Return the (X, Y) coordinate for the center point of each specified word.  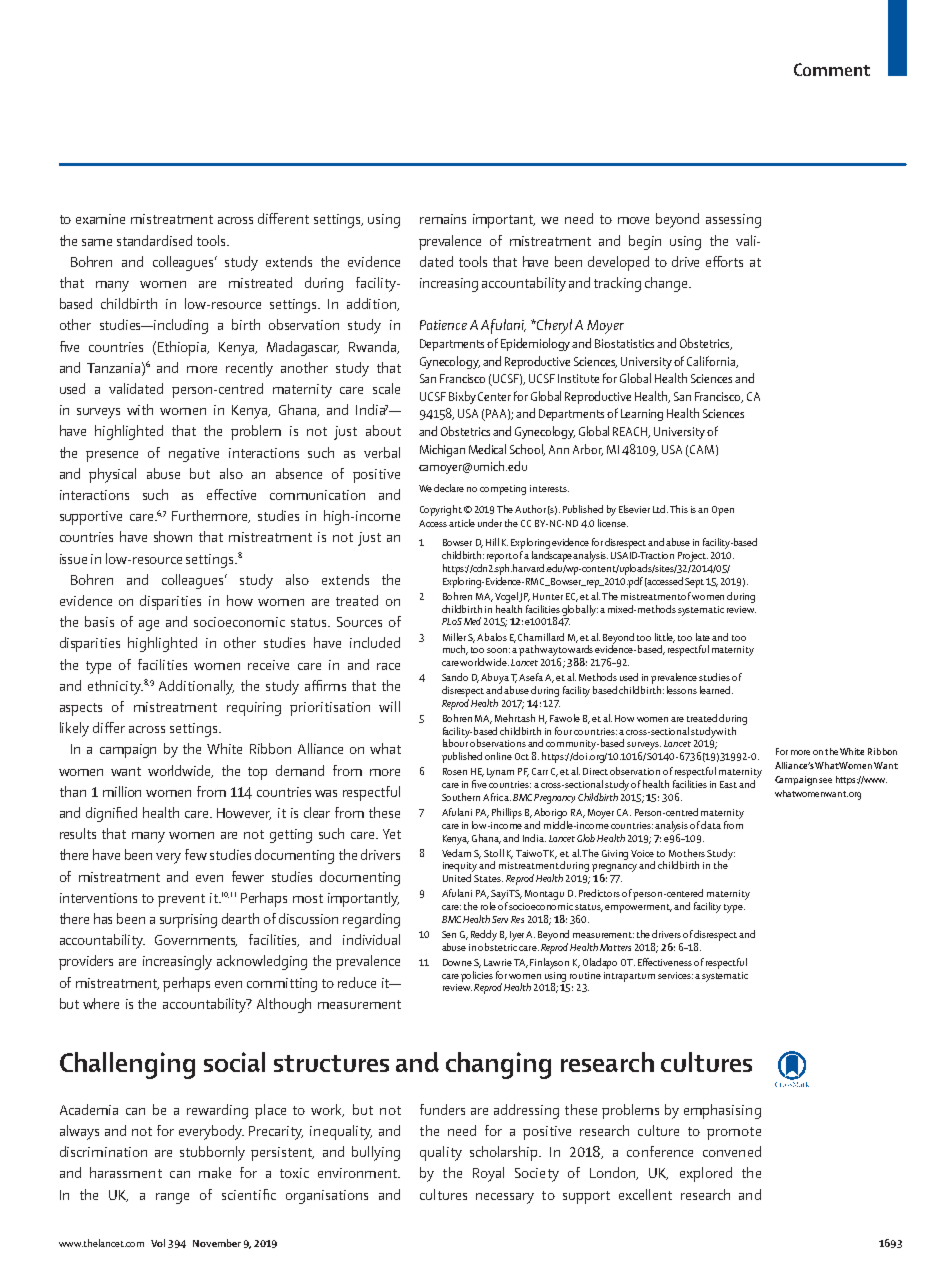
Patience (443, 325)
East (730, 784)
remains (443, 219)
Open (723, 511)
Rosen (455, 771)
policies (477, 976)
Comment (832, 69)
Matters (615, 947)
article (462, 523)
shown (173, 536)
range (172, 1198)
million (122, 791)
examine (100, 219)
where (101, 1003)
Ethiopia (183, 348)
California (712, 362)
